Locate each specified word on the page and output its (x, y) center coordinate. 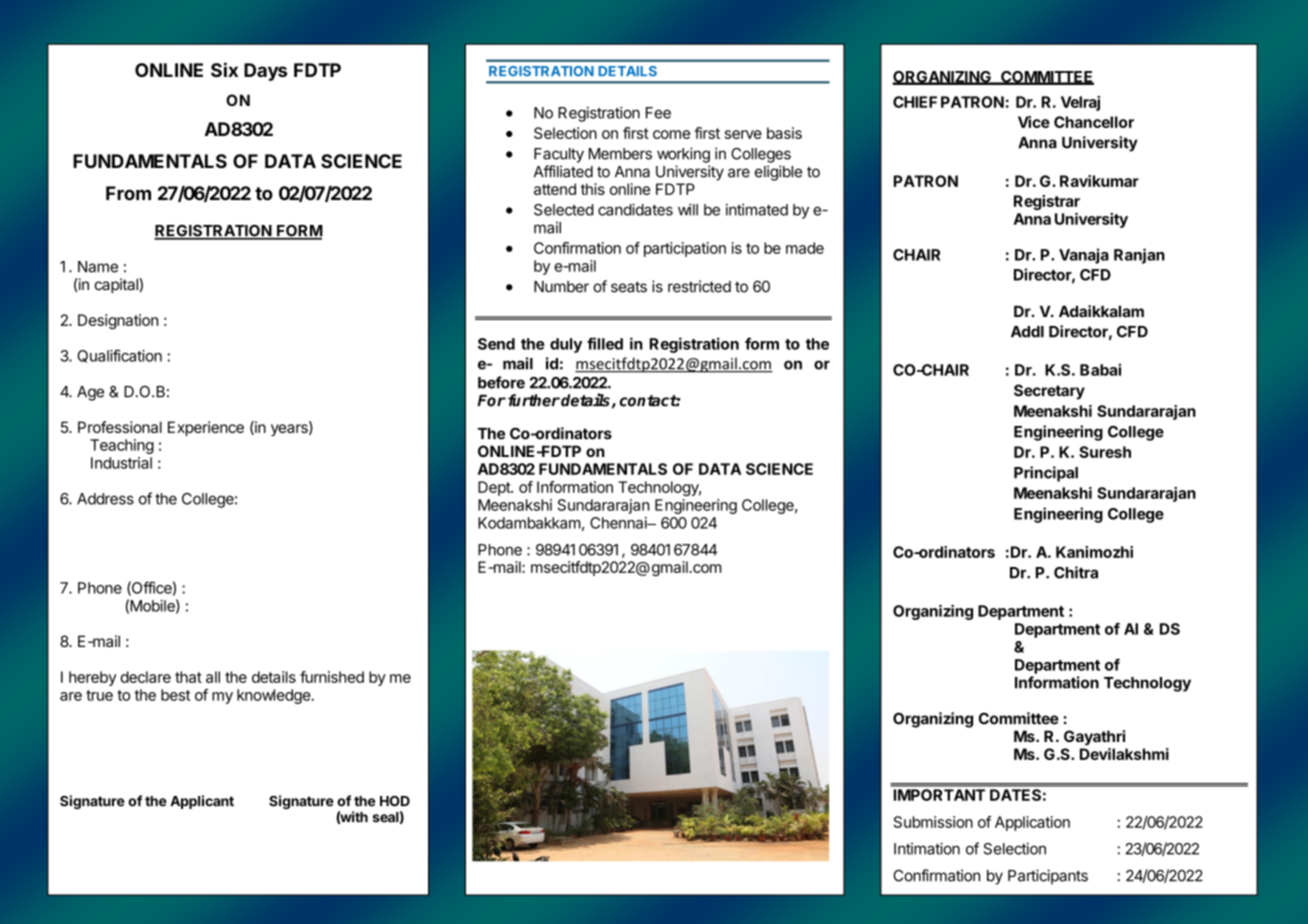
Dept (495, 488)
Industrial (121, 463)
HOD (395, 801)
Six (224, 69)
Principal (1046, 474)
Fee (658, 113)
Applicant (202, 802)
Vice (1034, 122)
